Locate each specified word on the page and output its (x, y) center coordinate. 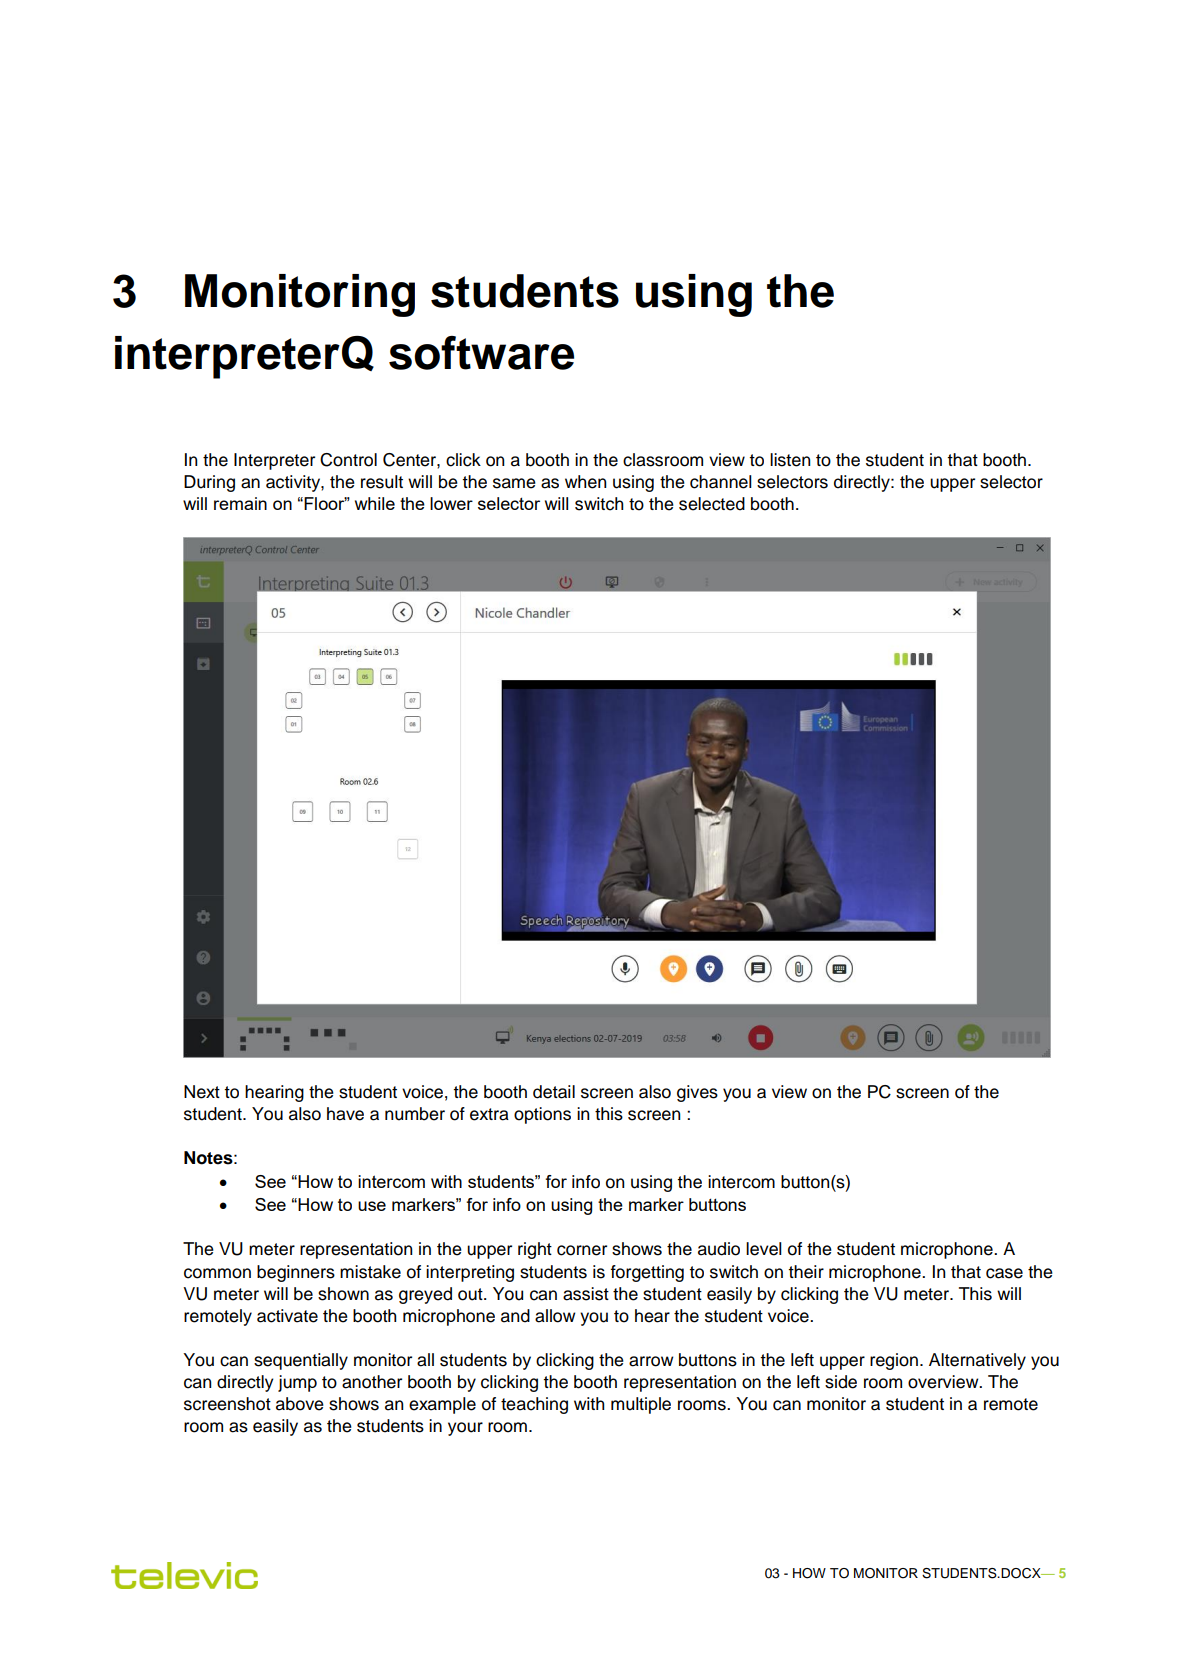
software (481, 353)
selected (712, 504)
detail (554, 1092)
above (300, 1404)
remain (240, 503)
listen (790, 460)
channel (721, 482)
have (345, 1114)
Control (348, 460)
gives (697, 1093)
